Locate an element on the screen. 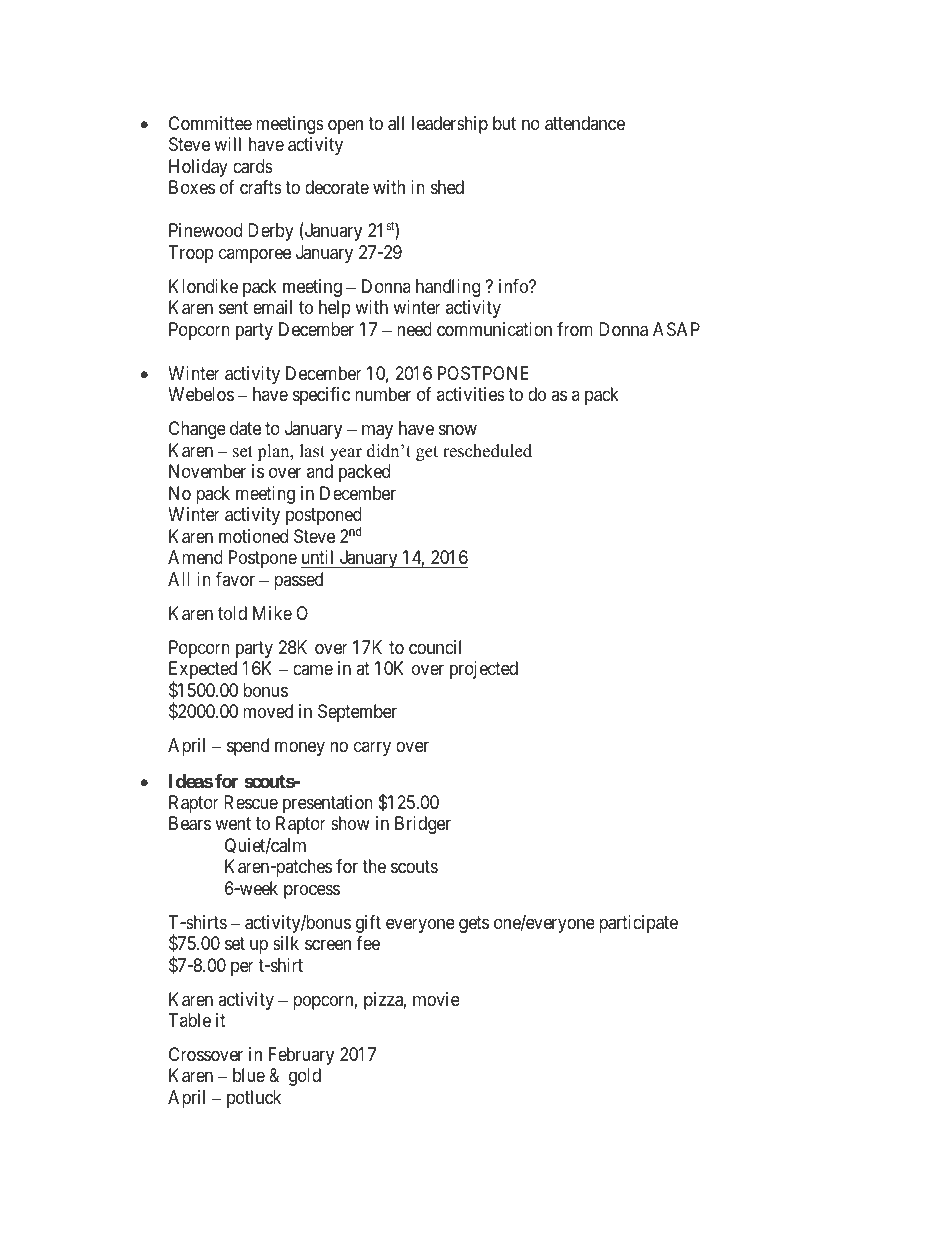 The height and width of the screenshot is (1233, 952). attendance is located at coordinates (585, 123).
